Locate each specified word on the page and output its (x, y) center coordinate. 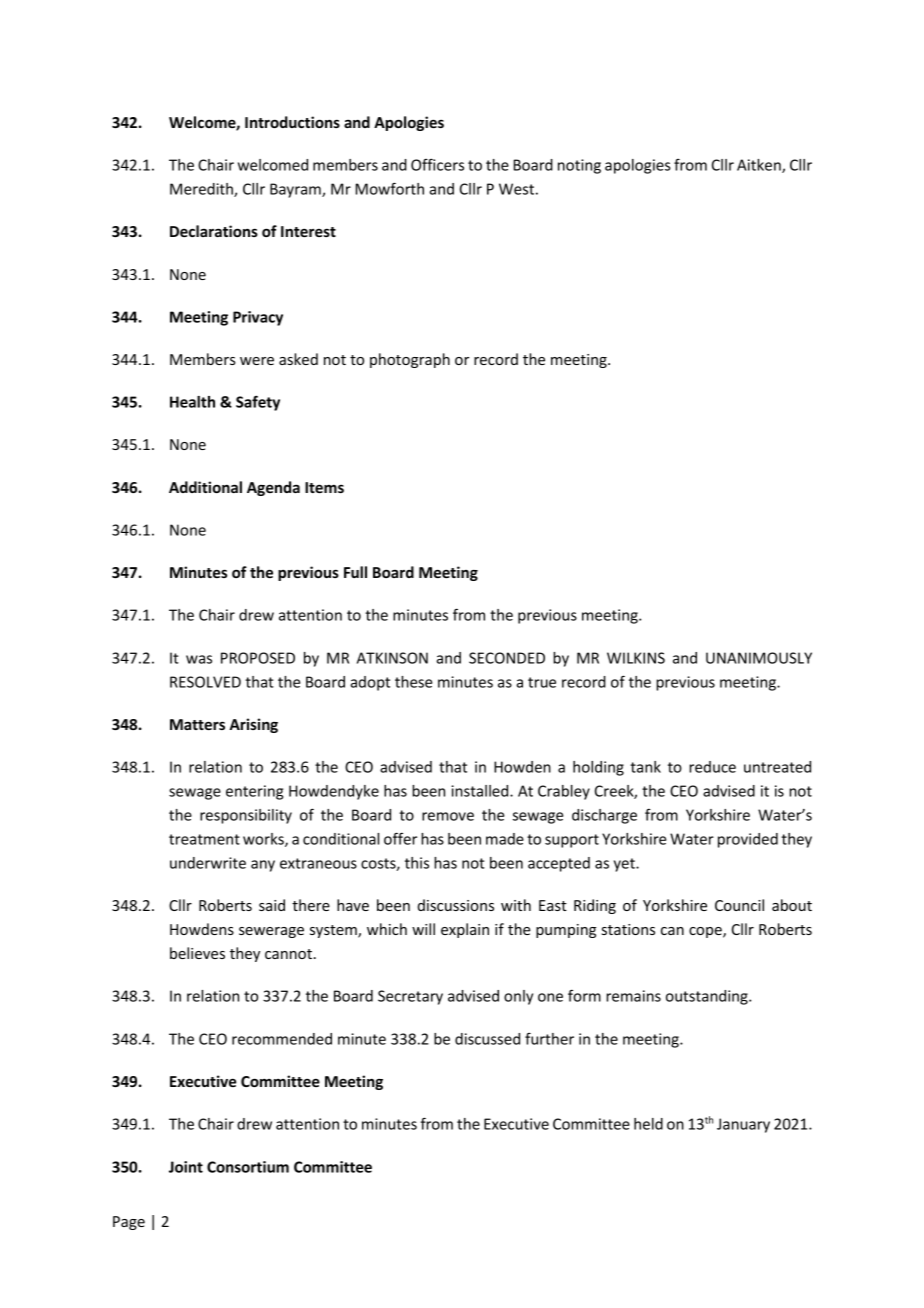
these (413, 682)
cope (706, 932)
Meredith (202, 190)
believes (197, 953)
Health (192, 402)
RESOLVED (205, 682)
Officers (437, 164)
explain (465, 930)
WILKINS (636, 658)
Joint (186, 1167)
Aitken (760, 166)
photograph (410, 360)
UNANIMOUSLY (759, 658)
